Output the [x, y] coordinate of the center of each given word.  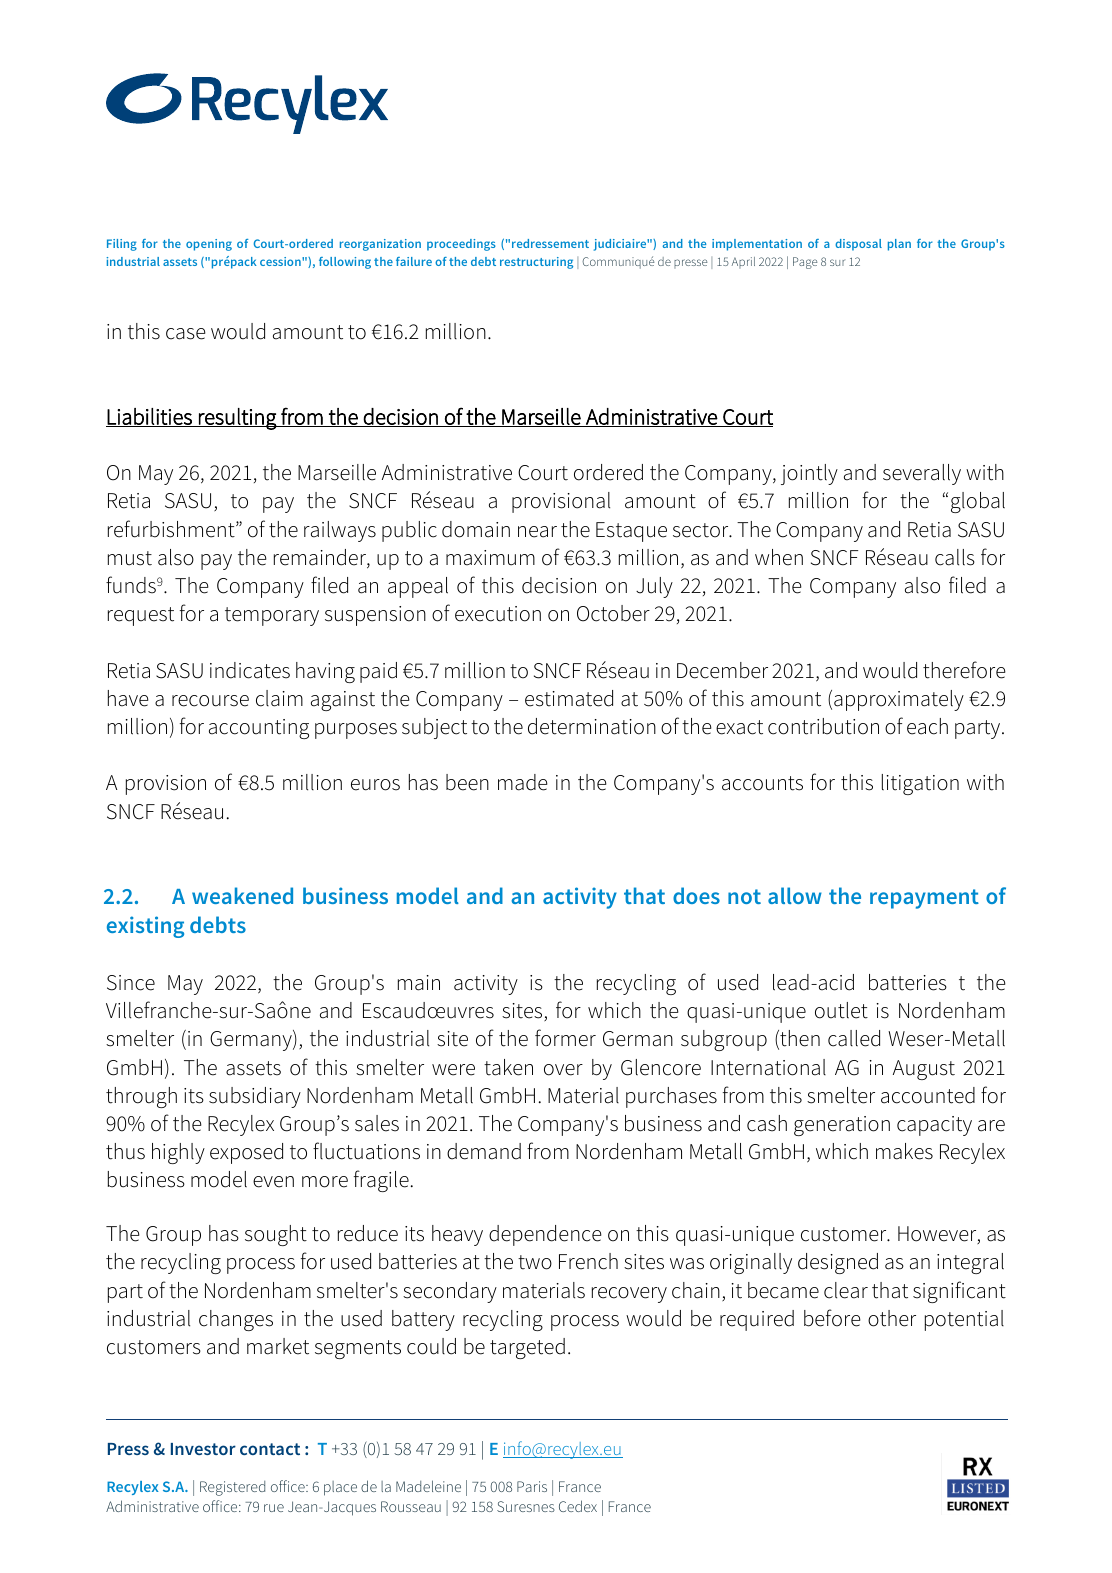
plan [899, 245]
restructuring [536, 263]
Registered [232, 1488]
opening [209, 245]
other [892, 1318]
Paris [532, 1486]
